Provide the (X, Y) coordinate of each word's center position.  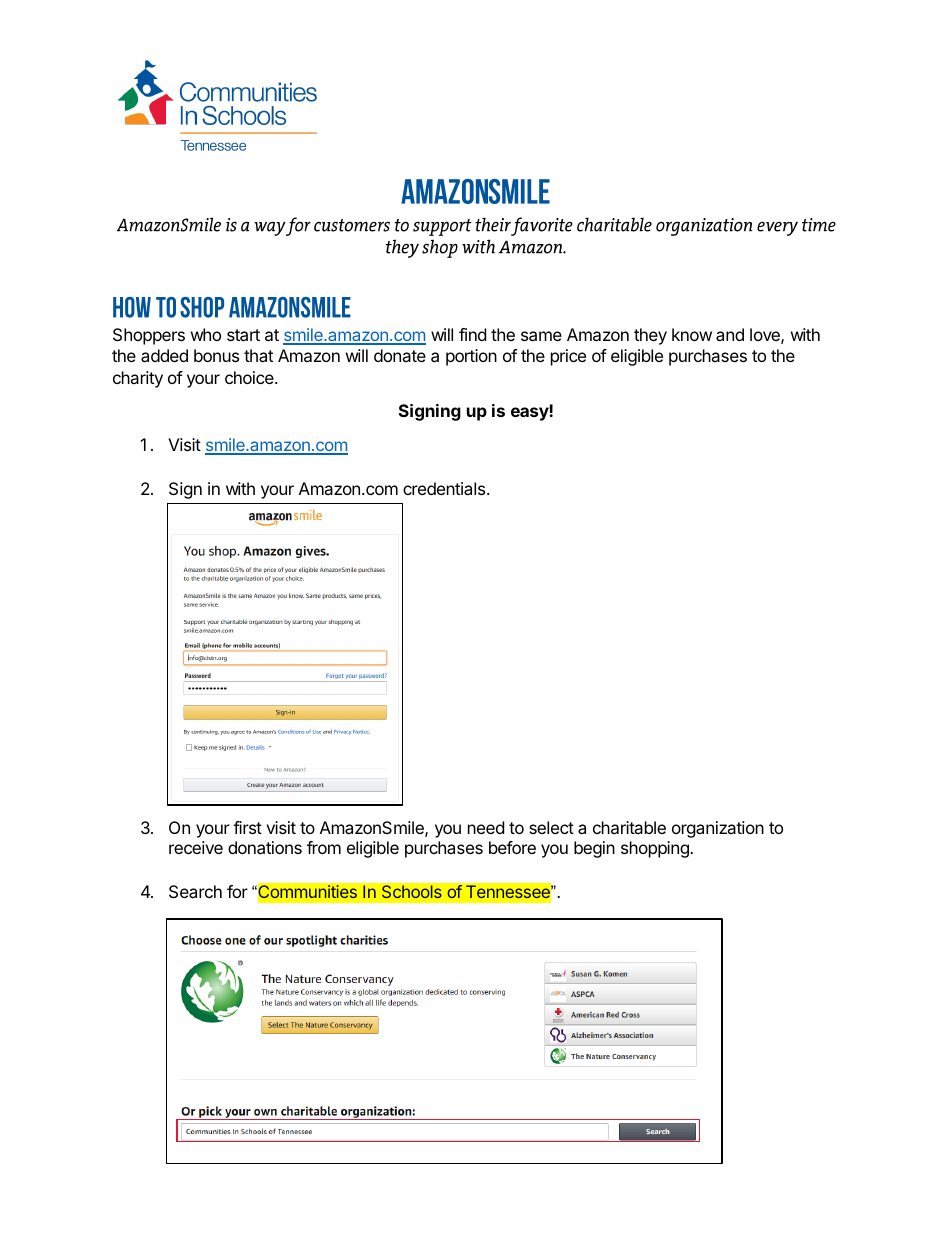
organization (718, 829)
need (486, 827)
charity (138, 379)
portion (471, 357)
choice (250, 377)
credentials (444, 488)
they (650, 336)
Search (195, 891)
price (568, 357)
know (692, 334)
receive (196, 847)
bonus (216, 355)
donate (400, 355)
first (247, 827)
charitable (629, 827)
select (551, 827)
